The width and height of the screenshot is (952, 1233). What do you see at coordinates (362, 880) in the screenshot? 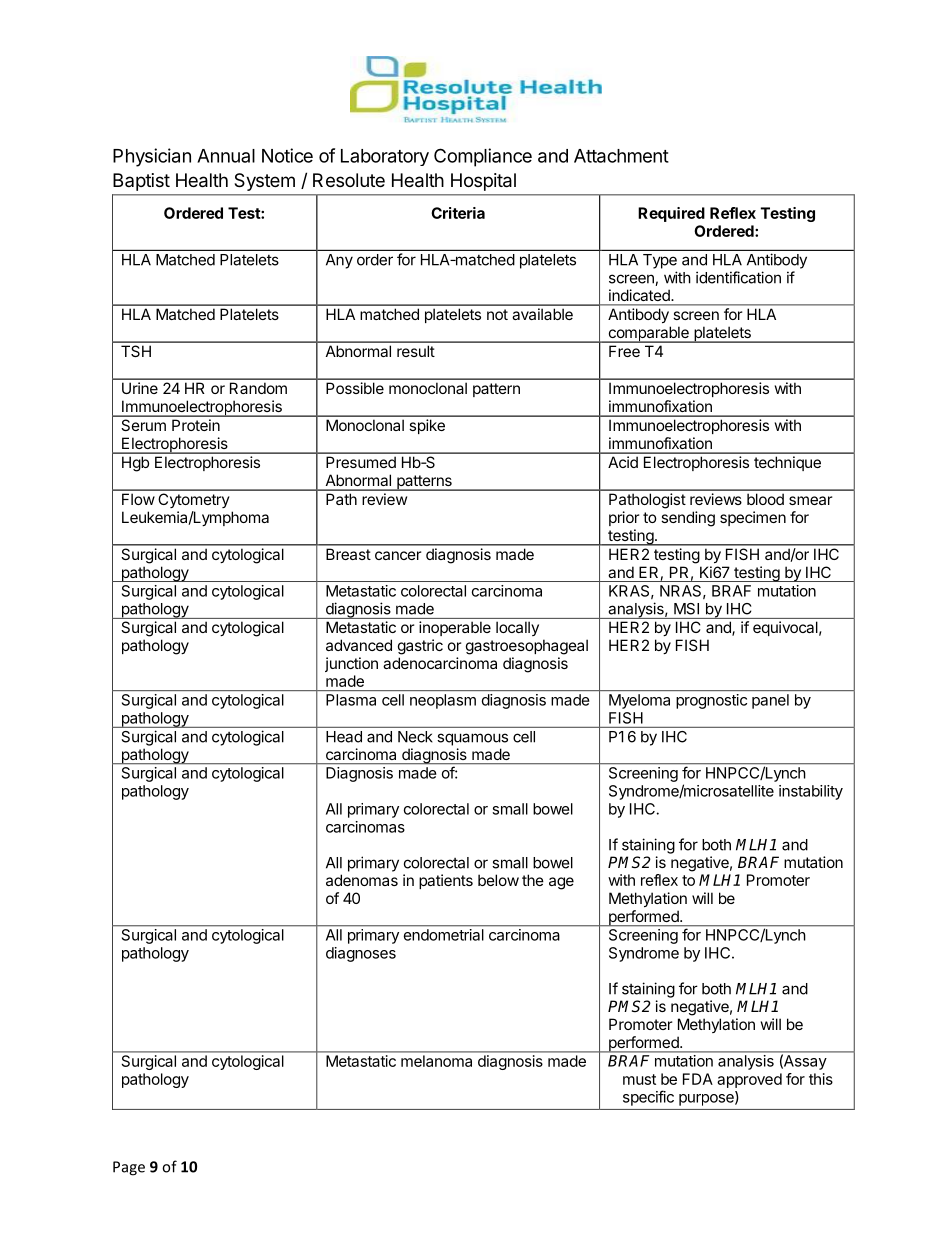
I see `adenomas` at bounding box center [362, 880].
